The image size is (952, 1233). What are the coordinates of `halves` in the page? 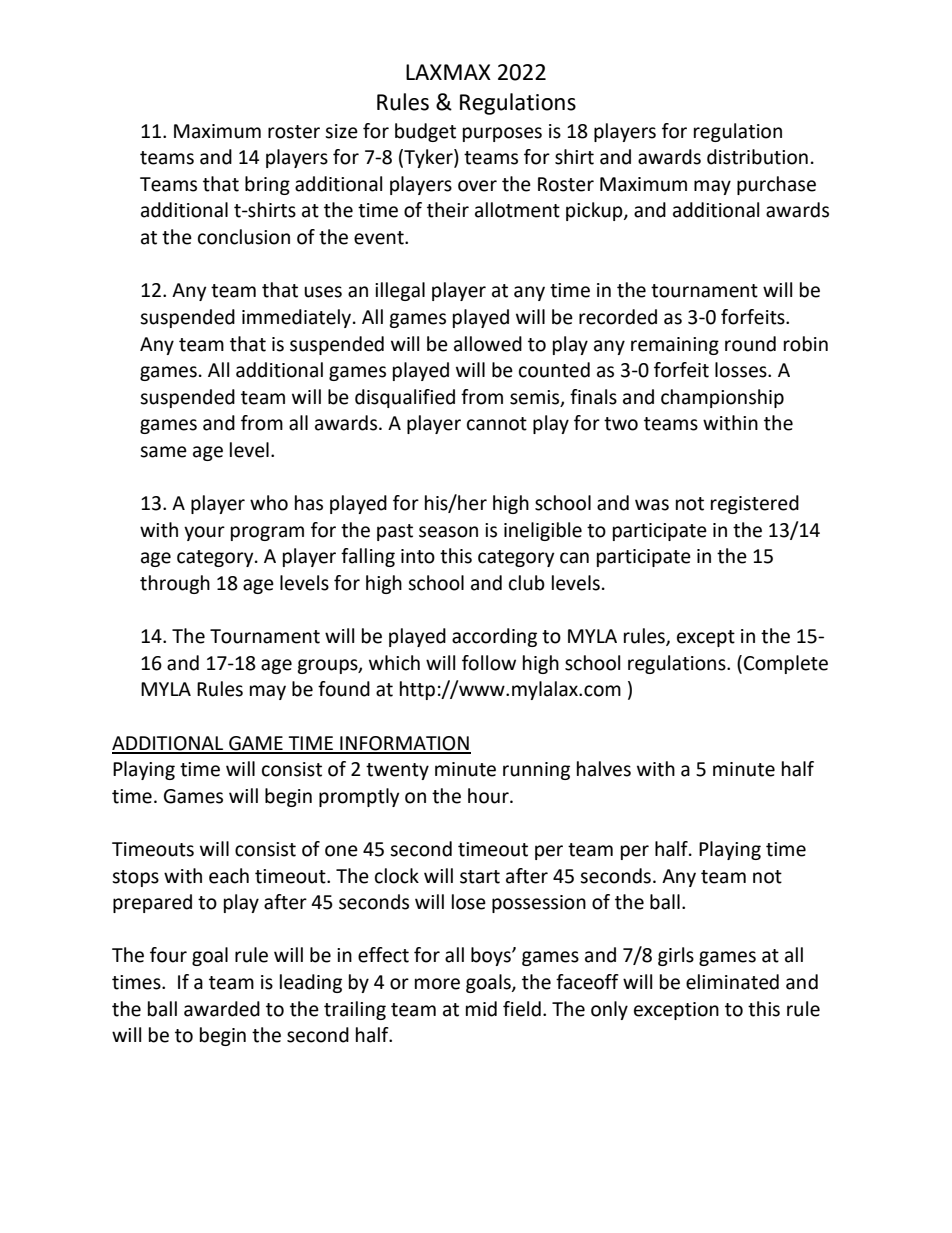 It's located at (604, 769).
